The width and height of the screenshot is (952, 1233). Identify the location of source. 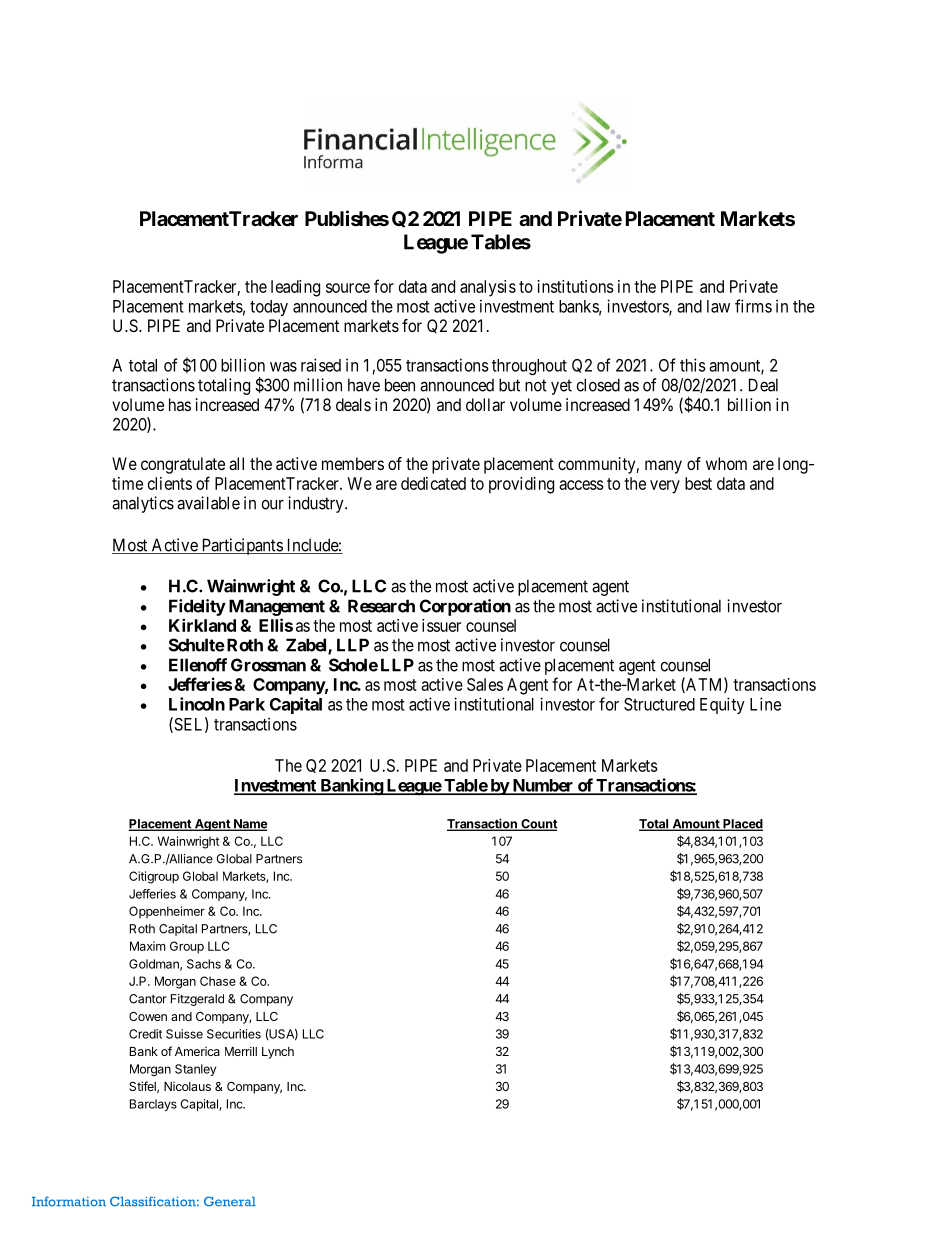
(348, 288).
